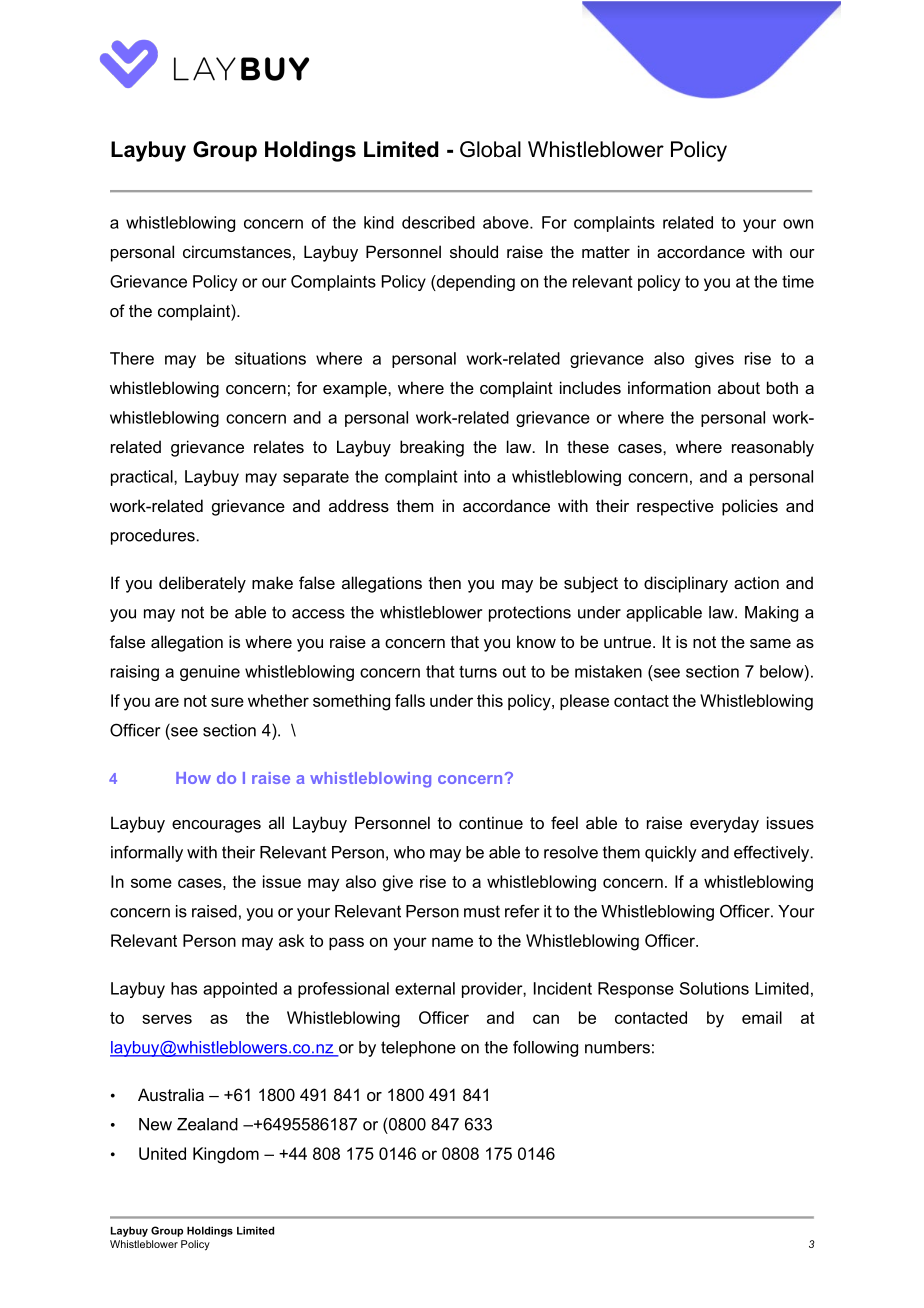  Describe the element at coordinates (237, 251) in the screenshot. I see `circumstances` at that location.
